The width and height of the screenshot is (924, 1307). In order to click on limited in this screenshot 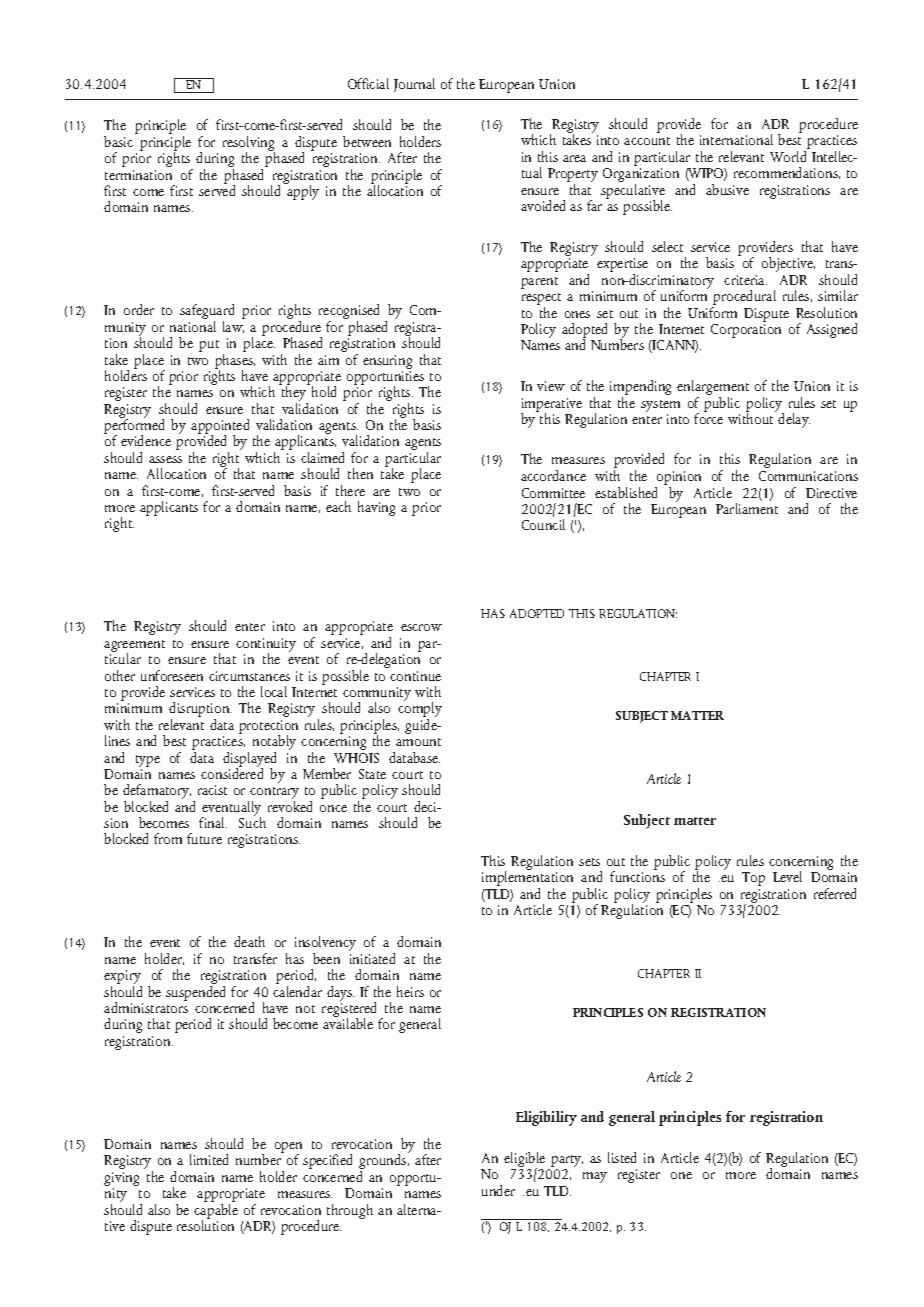, I will do `click(209, 1159)`.
